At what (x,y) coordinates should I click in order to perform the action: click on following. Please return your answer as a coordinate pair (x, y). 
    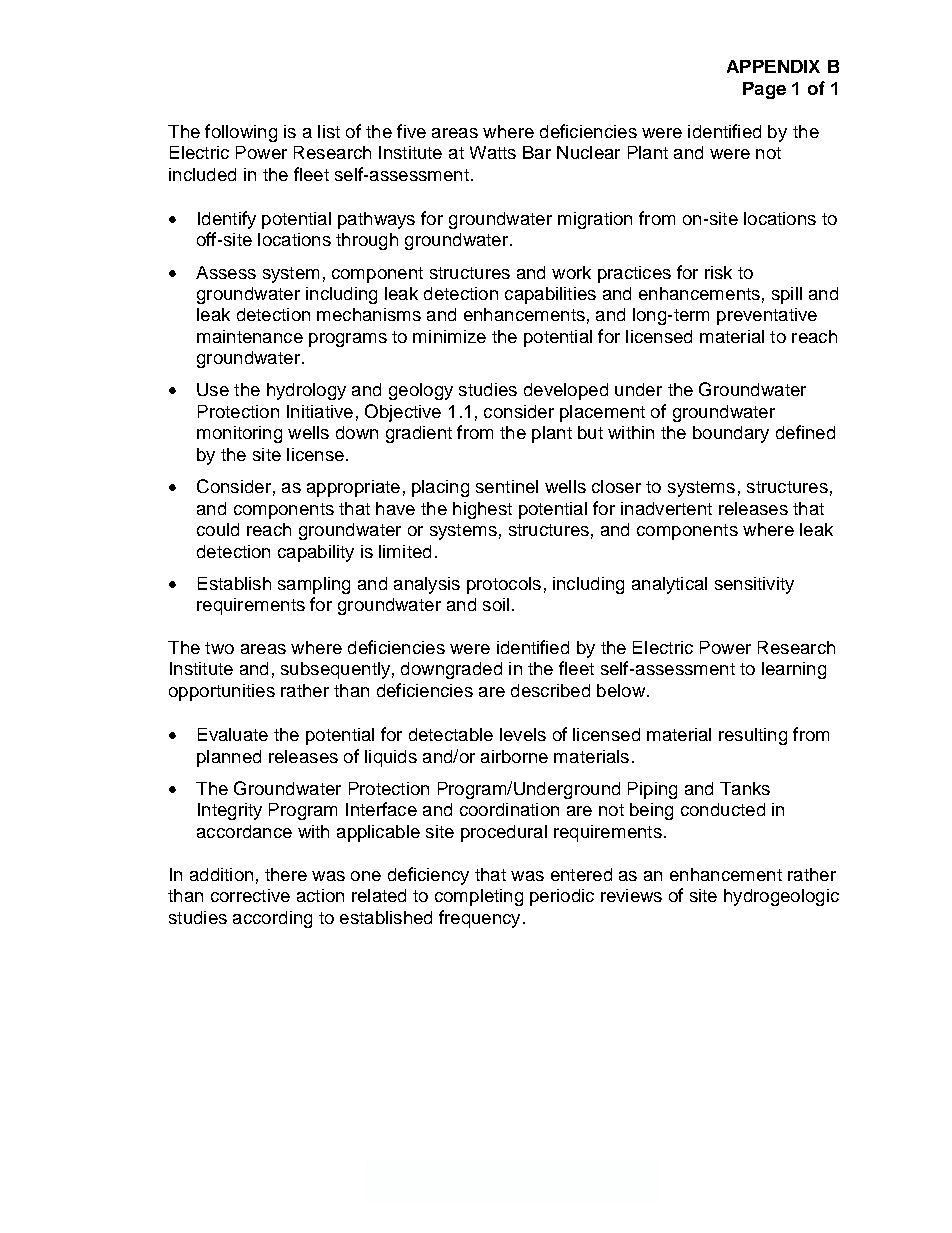
    Looking at the image, I should click on (241, 133).
